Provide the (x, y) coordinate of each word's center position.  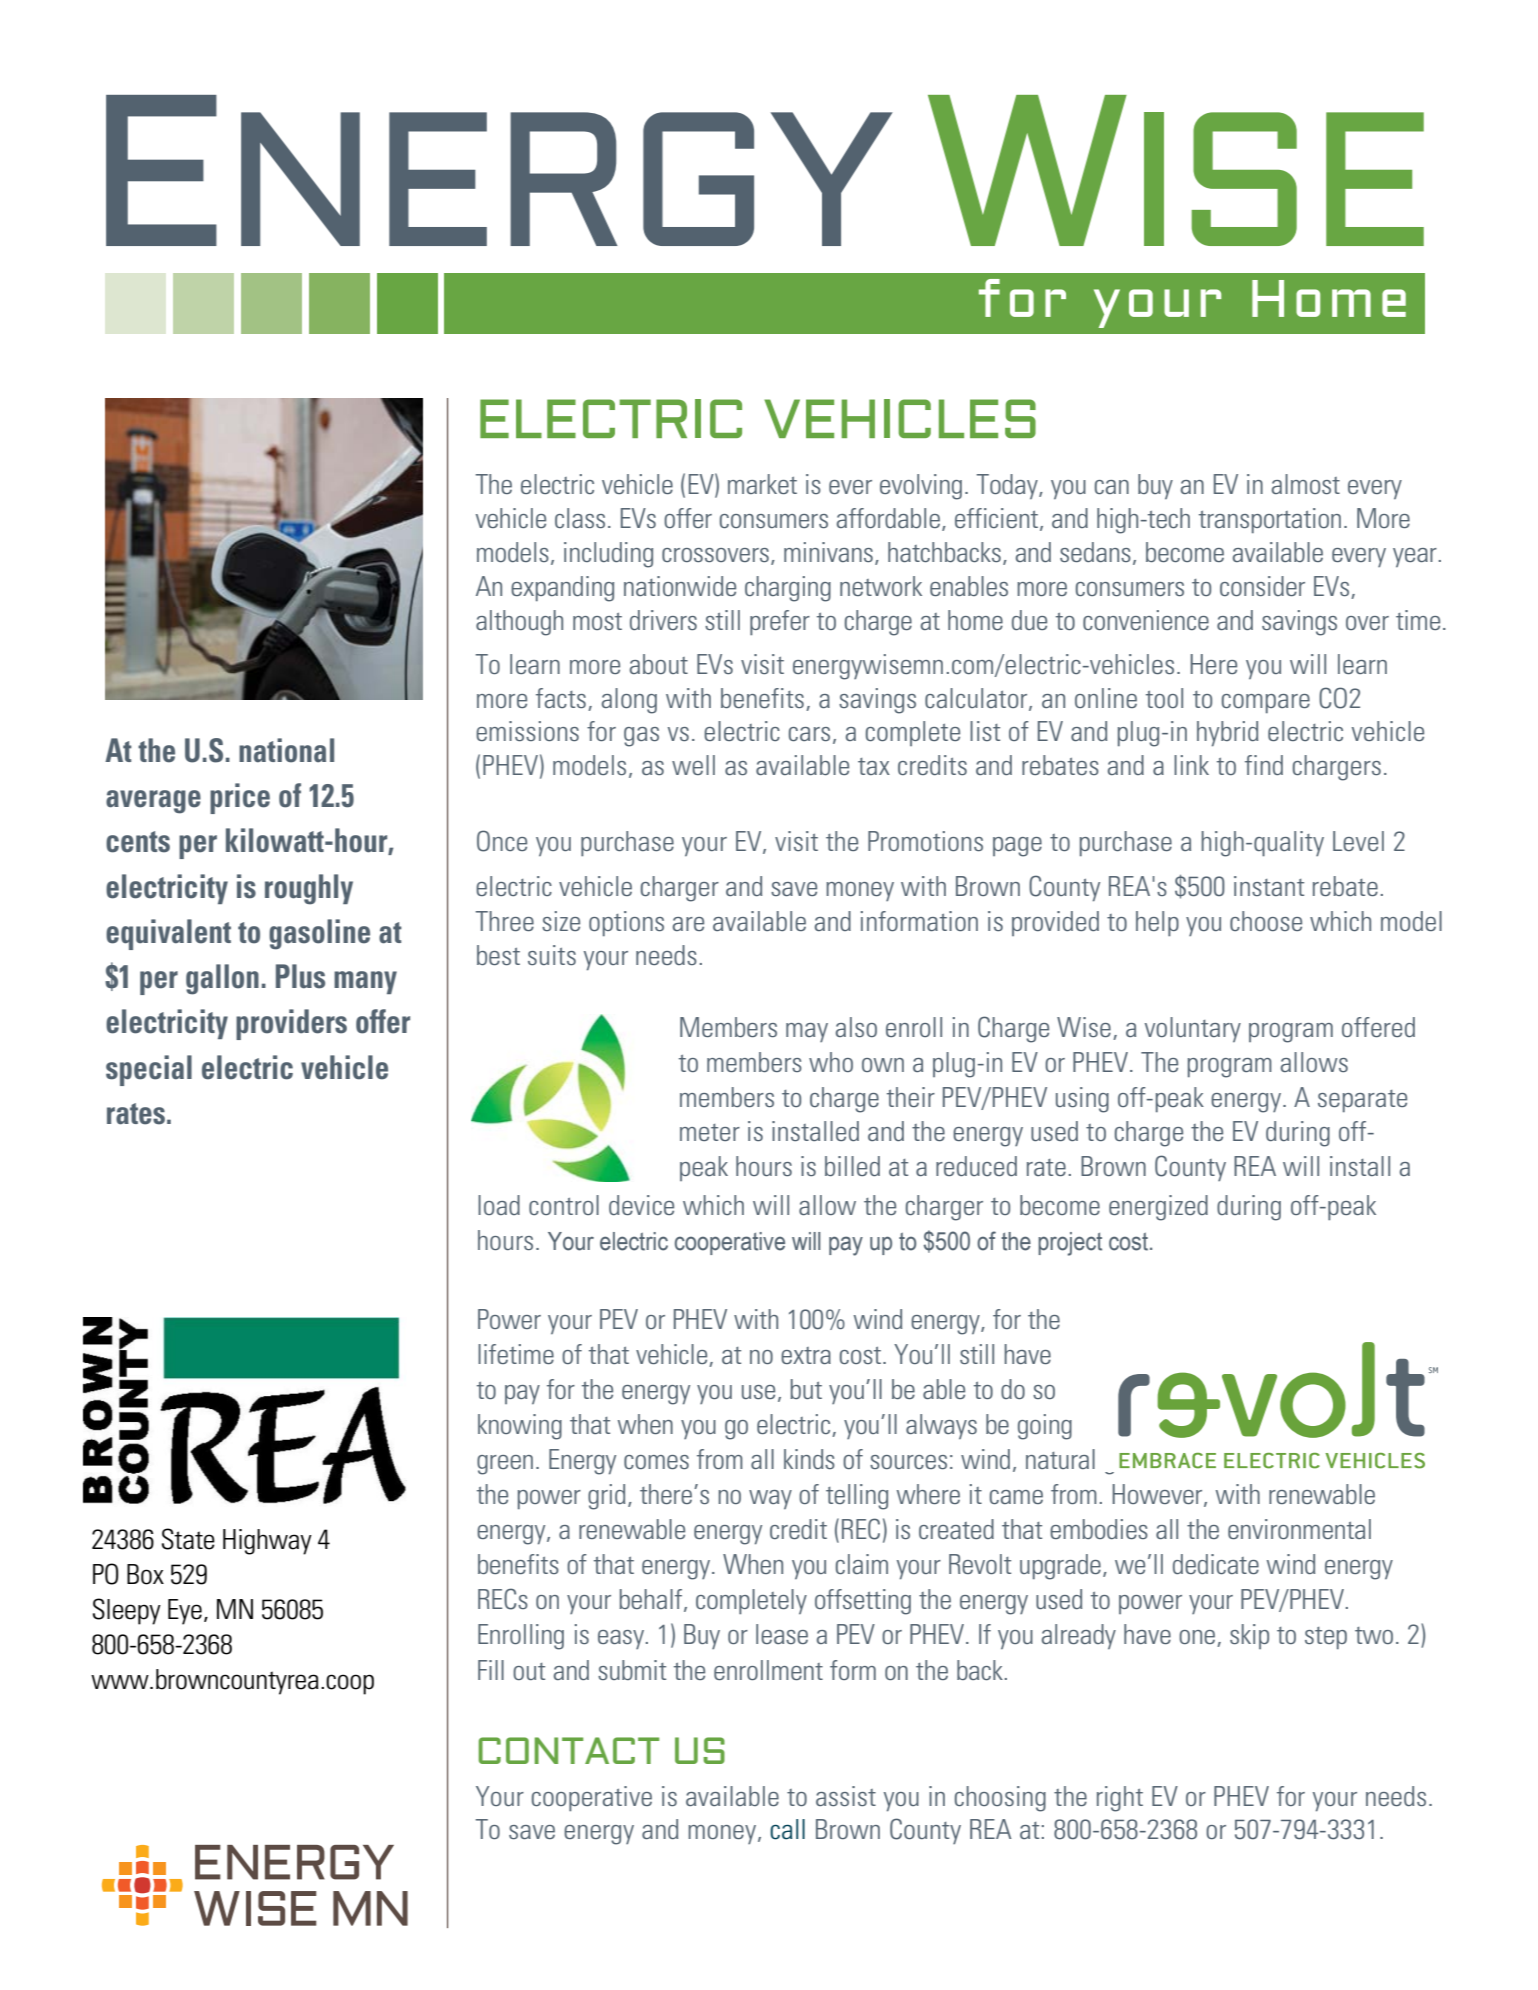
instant (1269, 886)
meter (710, 1132)
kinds (809, 1459)
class (580, 518)
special (149, 1070)
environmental (1299, 1529)
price (240, 798)
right (1120, 1799)
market (762, 484)
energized (1158, 1208)
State (188, 1539)
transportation (1270, 520)
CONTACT (568, 1750)
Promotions (925, 841)
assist (846, 1796)
